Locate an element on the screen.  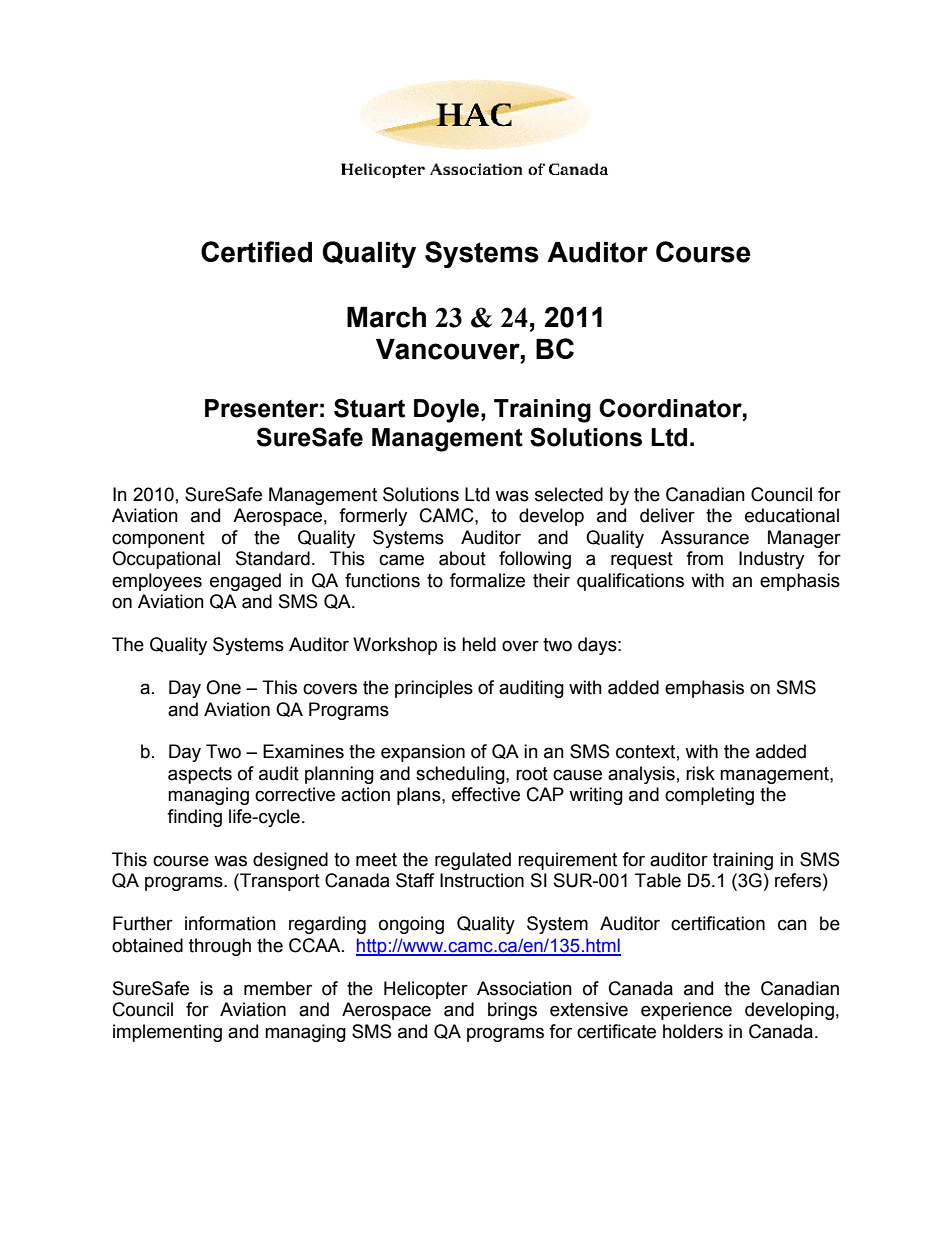
component is located at coordinates (158, 539).
